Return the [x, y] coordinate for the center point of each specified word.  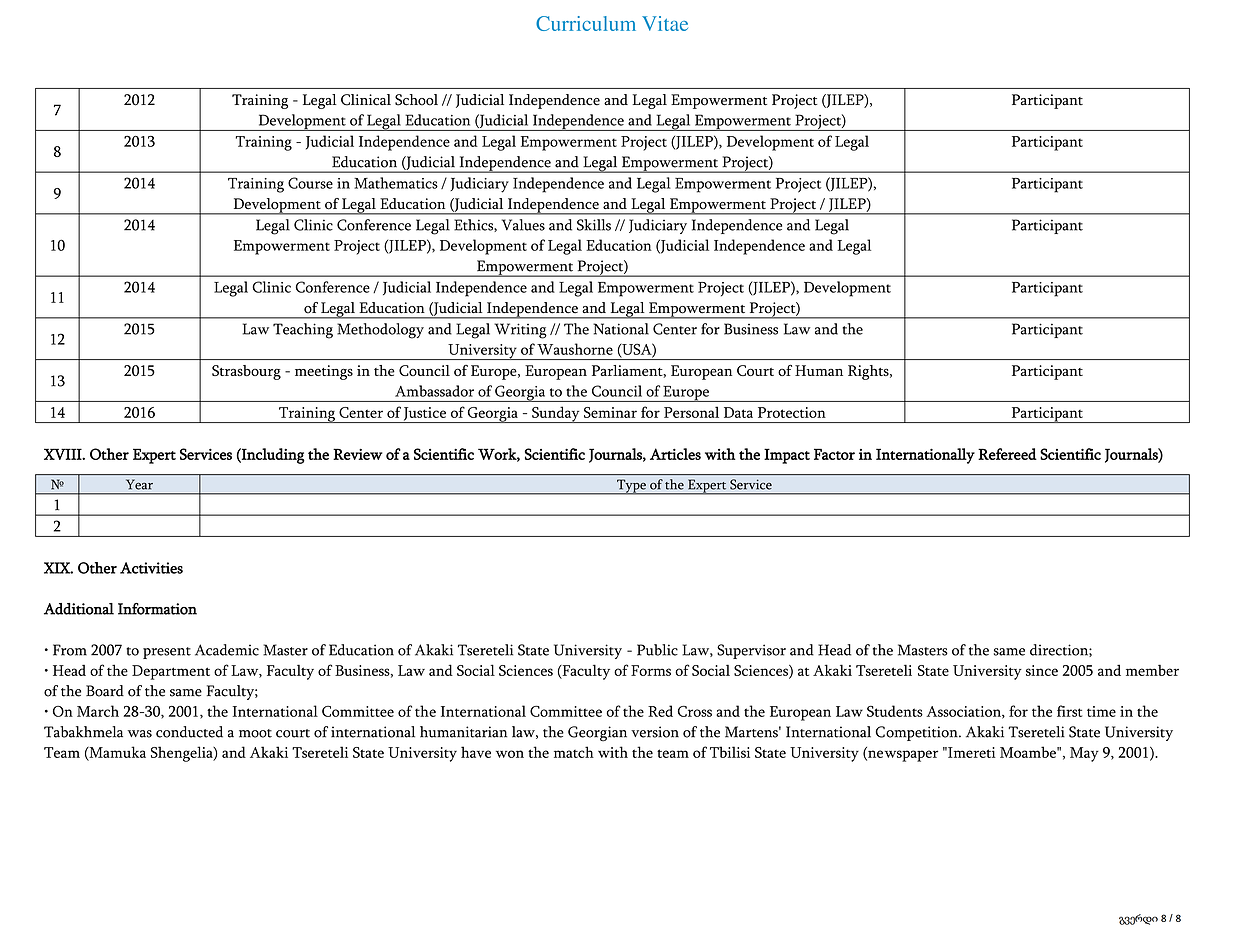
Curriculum [586, 23]
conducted [189, 732]
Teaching [303, 331]
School [416, 100]
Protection [792, 412]
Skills [594, 225]
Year [139, 484]
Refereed [1007, 454]
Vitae [665, 23]
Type [631, 487]
